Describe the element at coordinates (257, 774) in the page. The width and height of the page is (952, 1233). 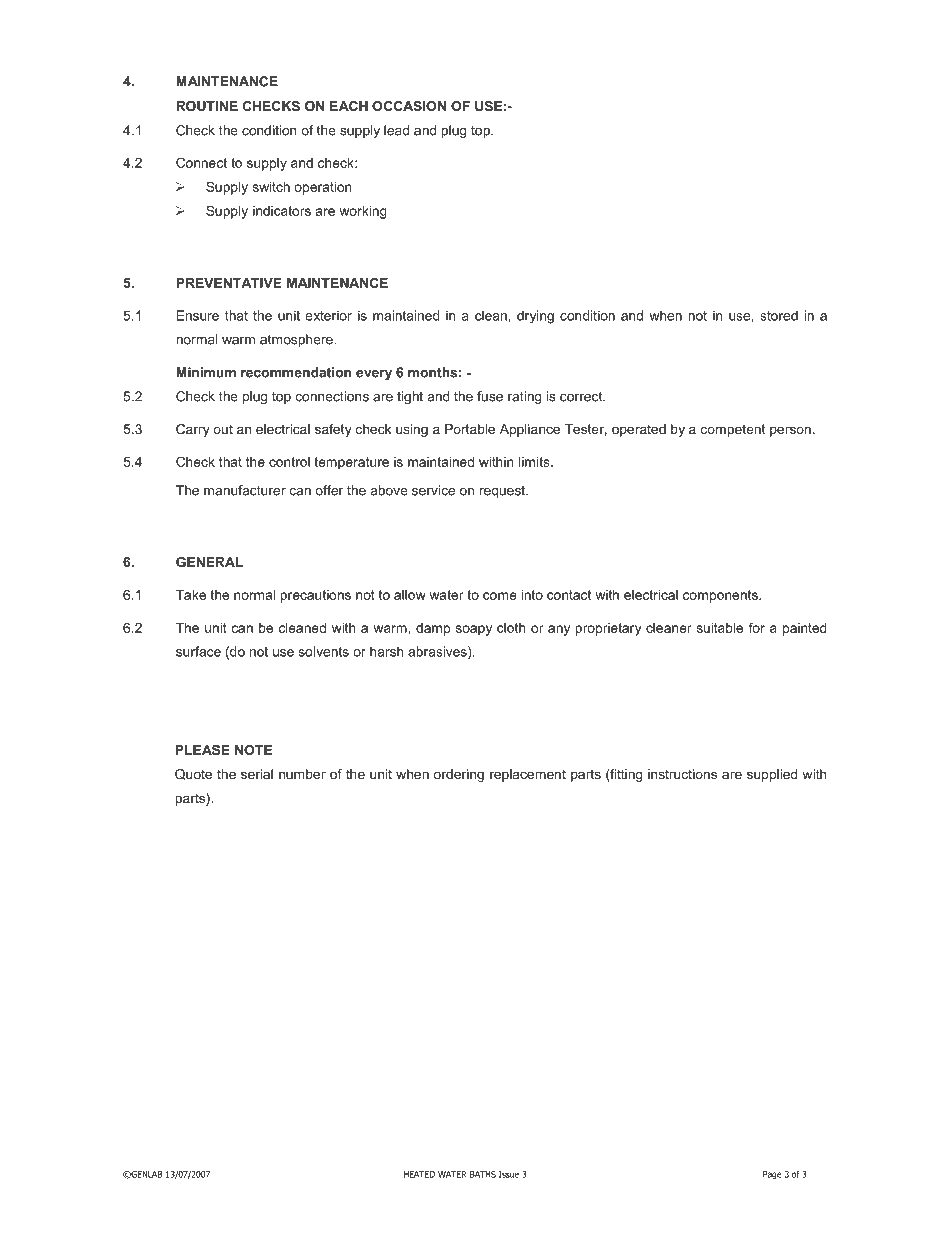
I see `serial` at that location.
